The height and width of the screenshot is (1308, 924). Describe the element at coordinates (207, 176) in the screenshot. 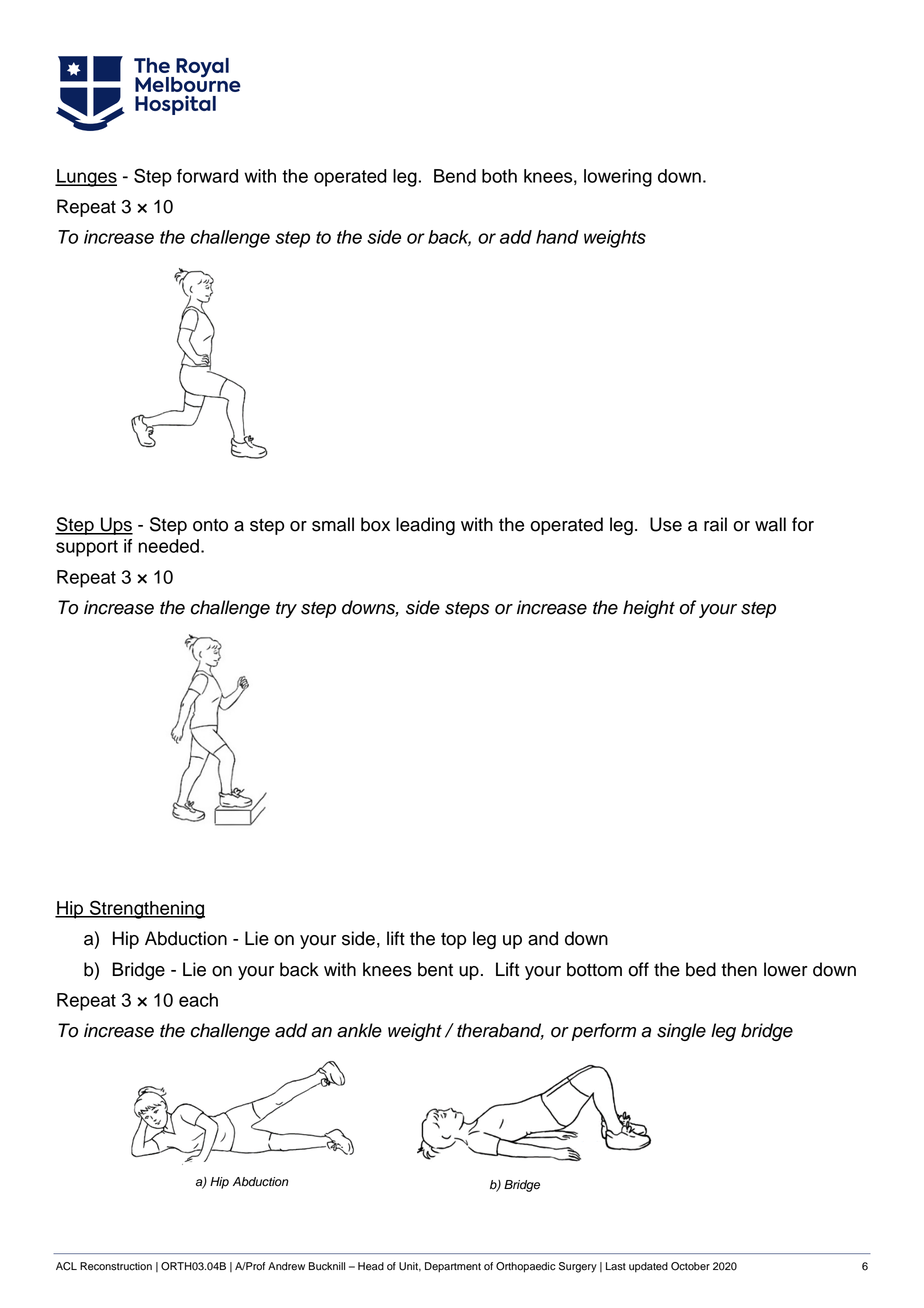

I see `forward` at that location.
